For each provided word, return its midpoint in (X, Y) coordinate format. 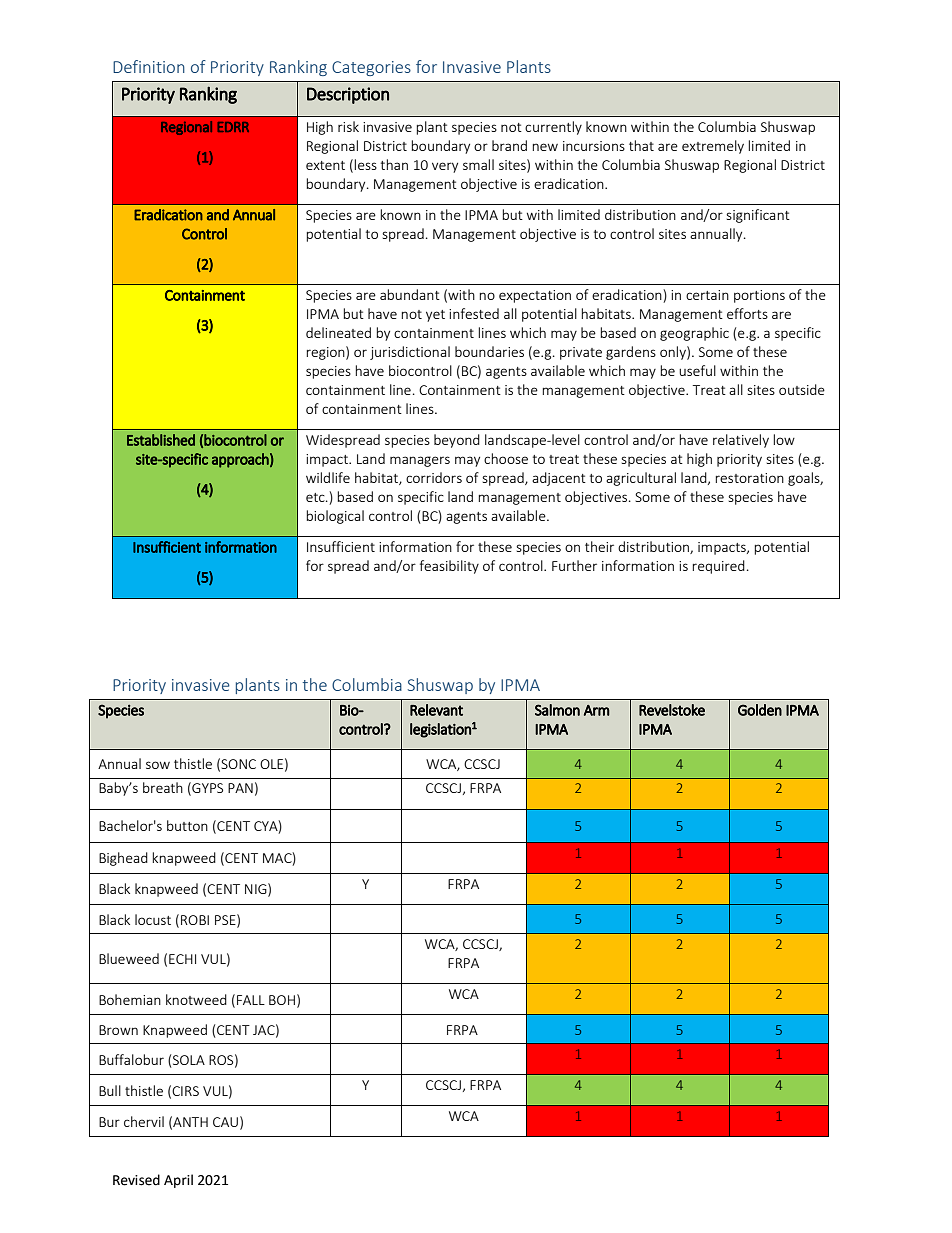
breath (163, 787)
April (178, 1181)
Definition (149, 66)
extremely (713, 147)
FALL (251, 1000)
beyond (457, 441)
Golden (760, 710)
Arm (597, 710)
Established (161, 440)
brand (509, 145)
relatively (741, 441)
